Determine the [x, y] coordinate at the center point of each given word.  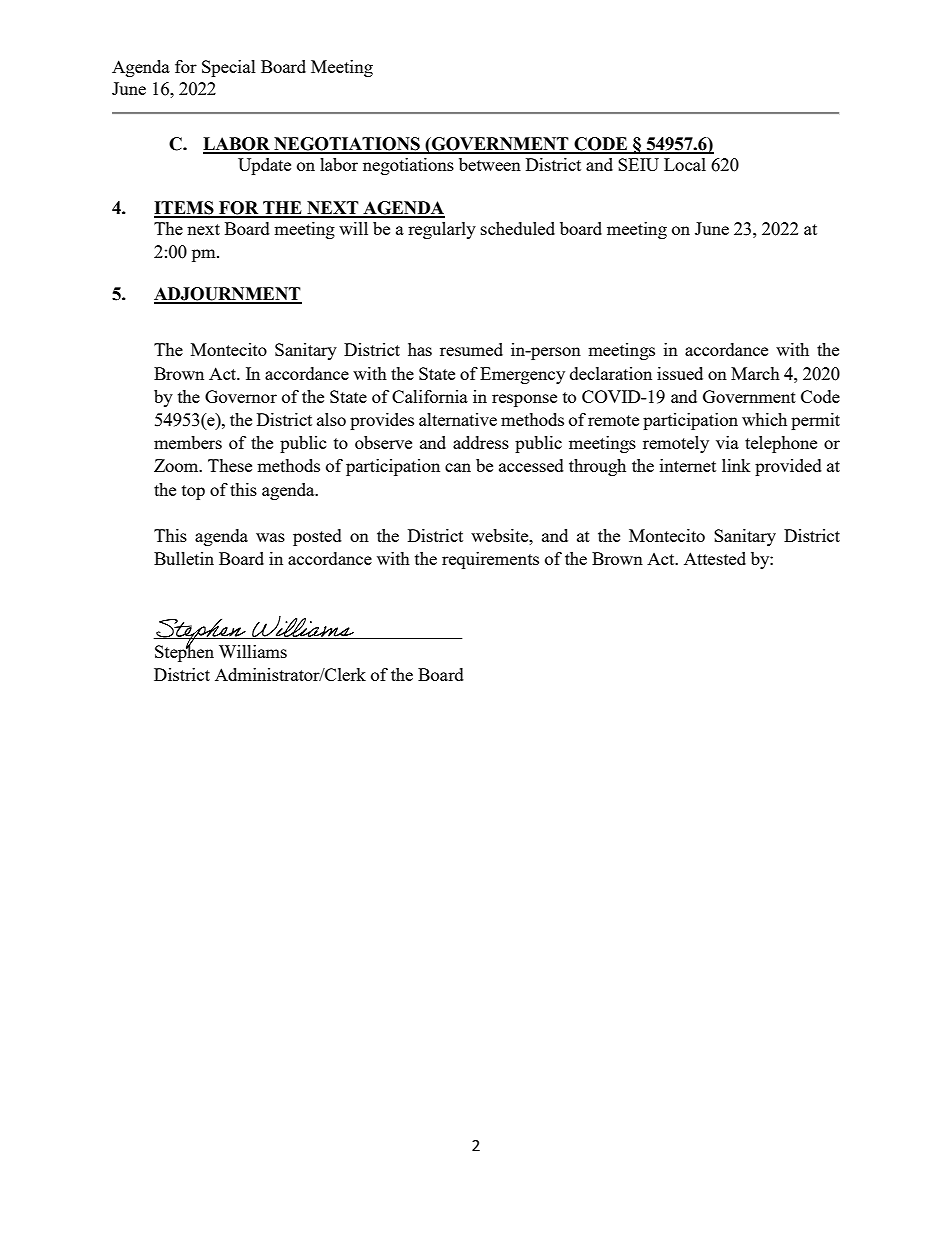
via [727, 442]
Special [229, 68]
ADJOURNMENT [228, 295]
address [481, 442]
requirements [490, 560]
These [230, 465]
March [755, 373]
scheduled [518, 228]
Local [685, 164]
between [490, 164]
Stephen [184, 652]
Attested [715, 558]
